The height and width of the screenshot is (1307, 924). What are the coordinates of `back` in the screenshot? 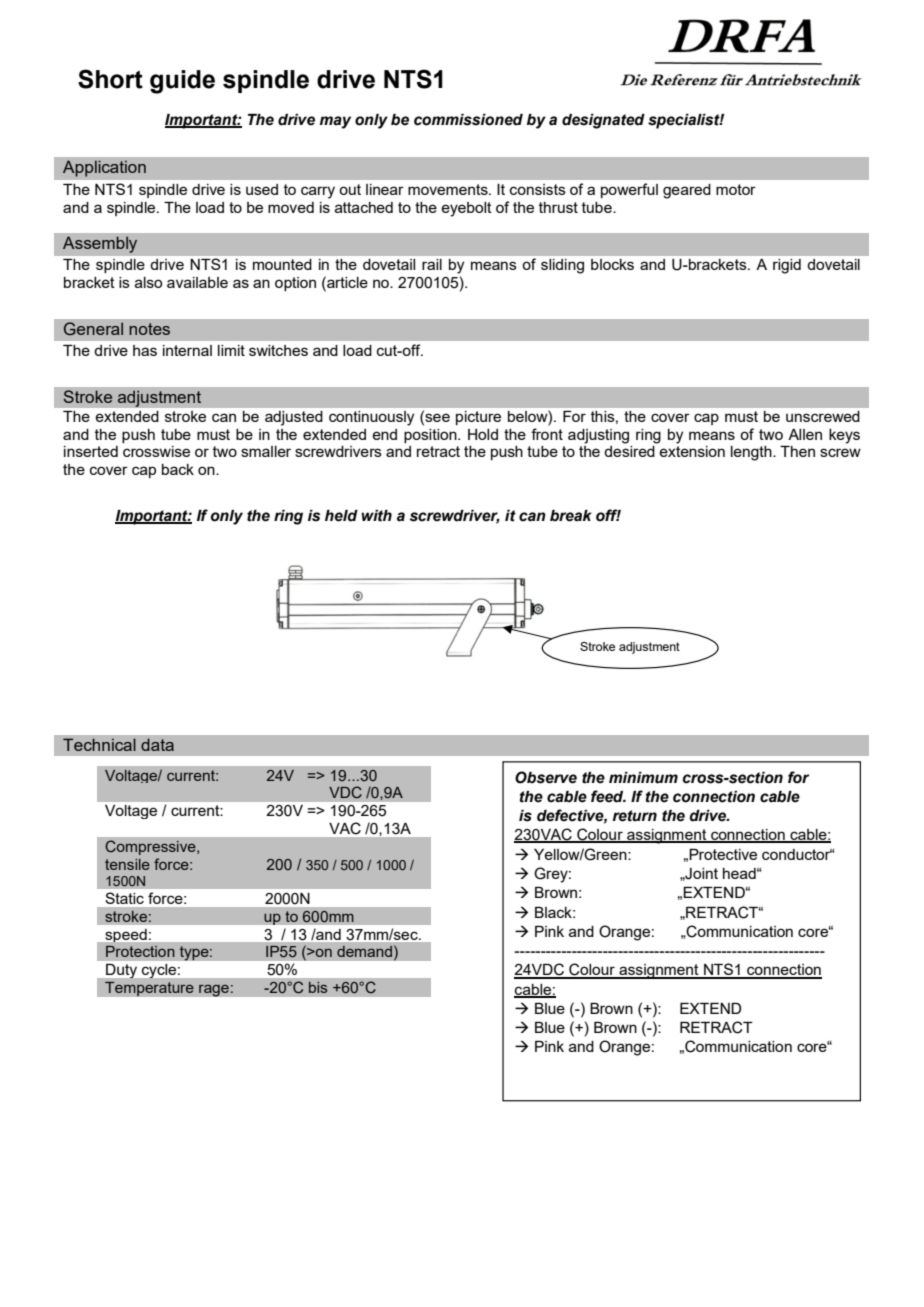 It's located at (178, 469).
